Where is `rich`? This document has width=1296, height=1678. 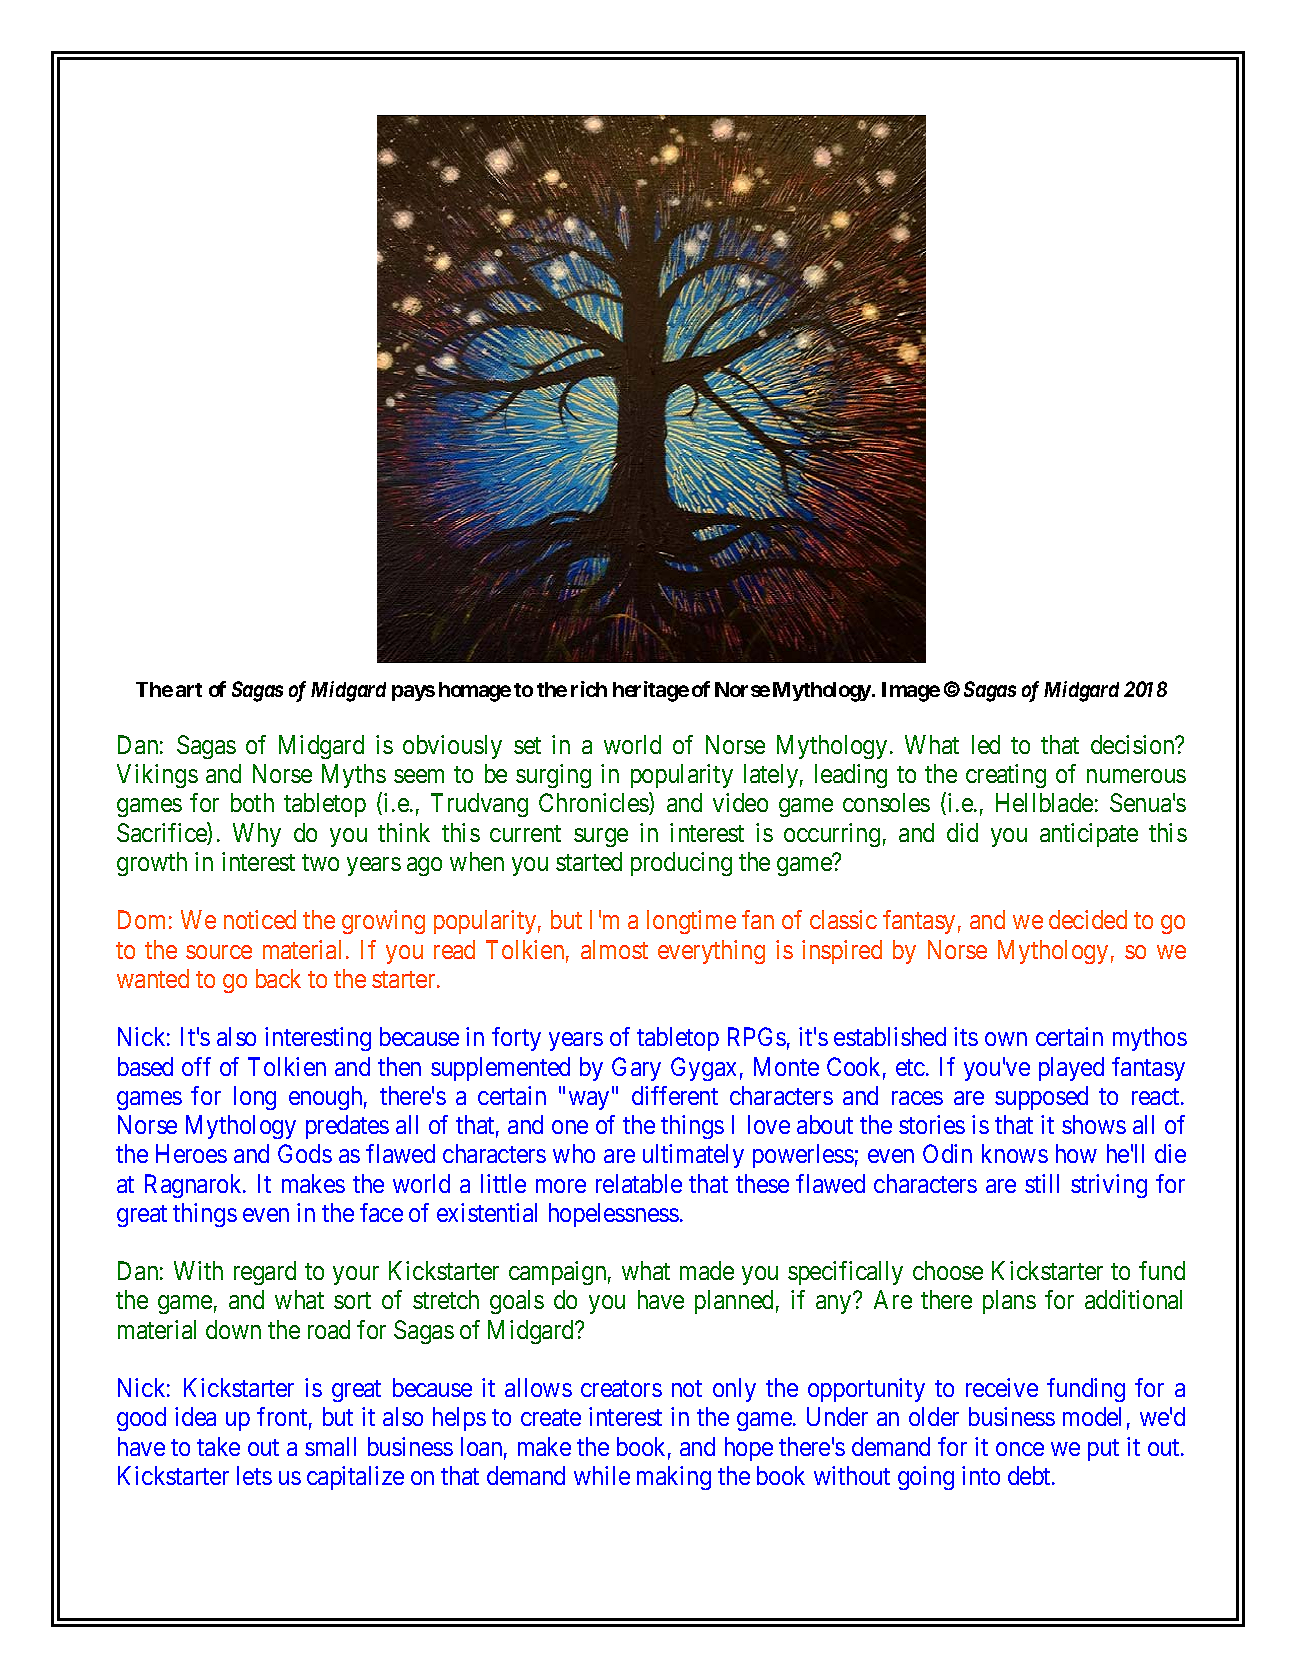 rich is located at coordinates (589, 689).
